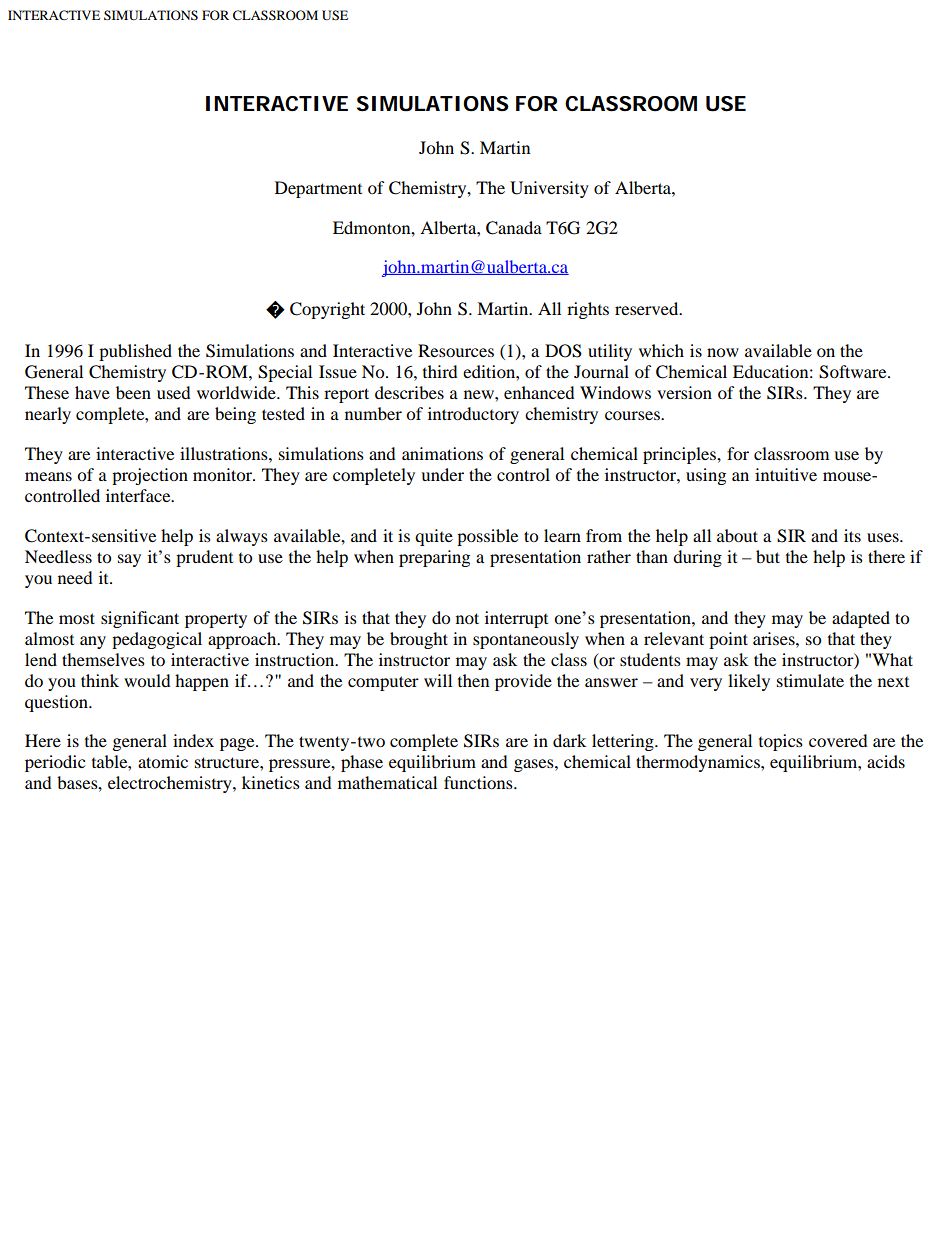 The height and width of the image is (1233, 952). What do you see at coordinates (442, 474) in the image?
I see `under` at bounding box center [442, 474].
